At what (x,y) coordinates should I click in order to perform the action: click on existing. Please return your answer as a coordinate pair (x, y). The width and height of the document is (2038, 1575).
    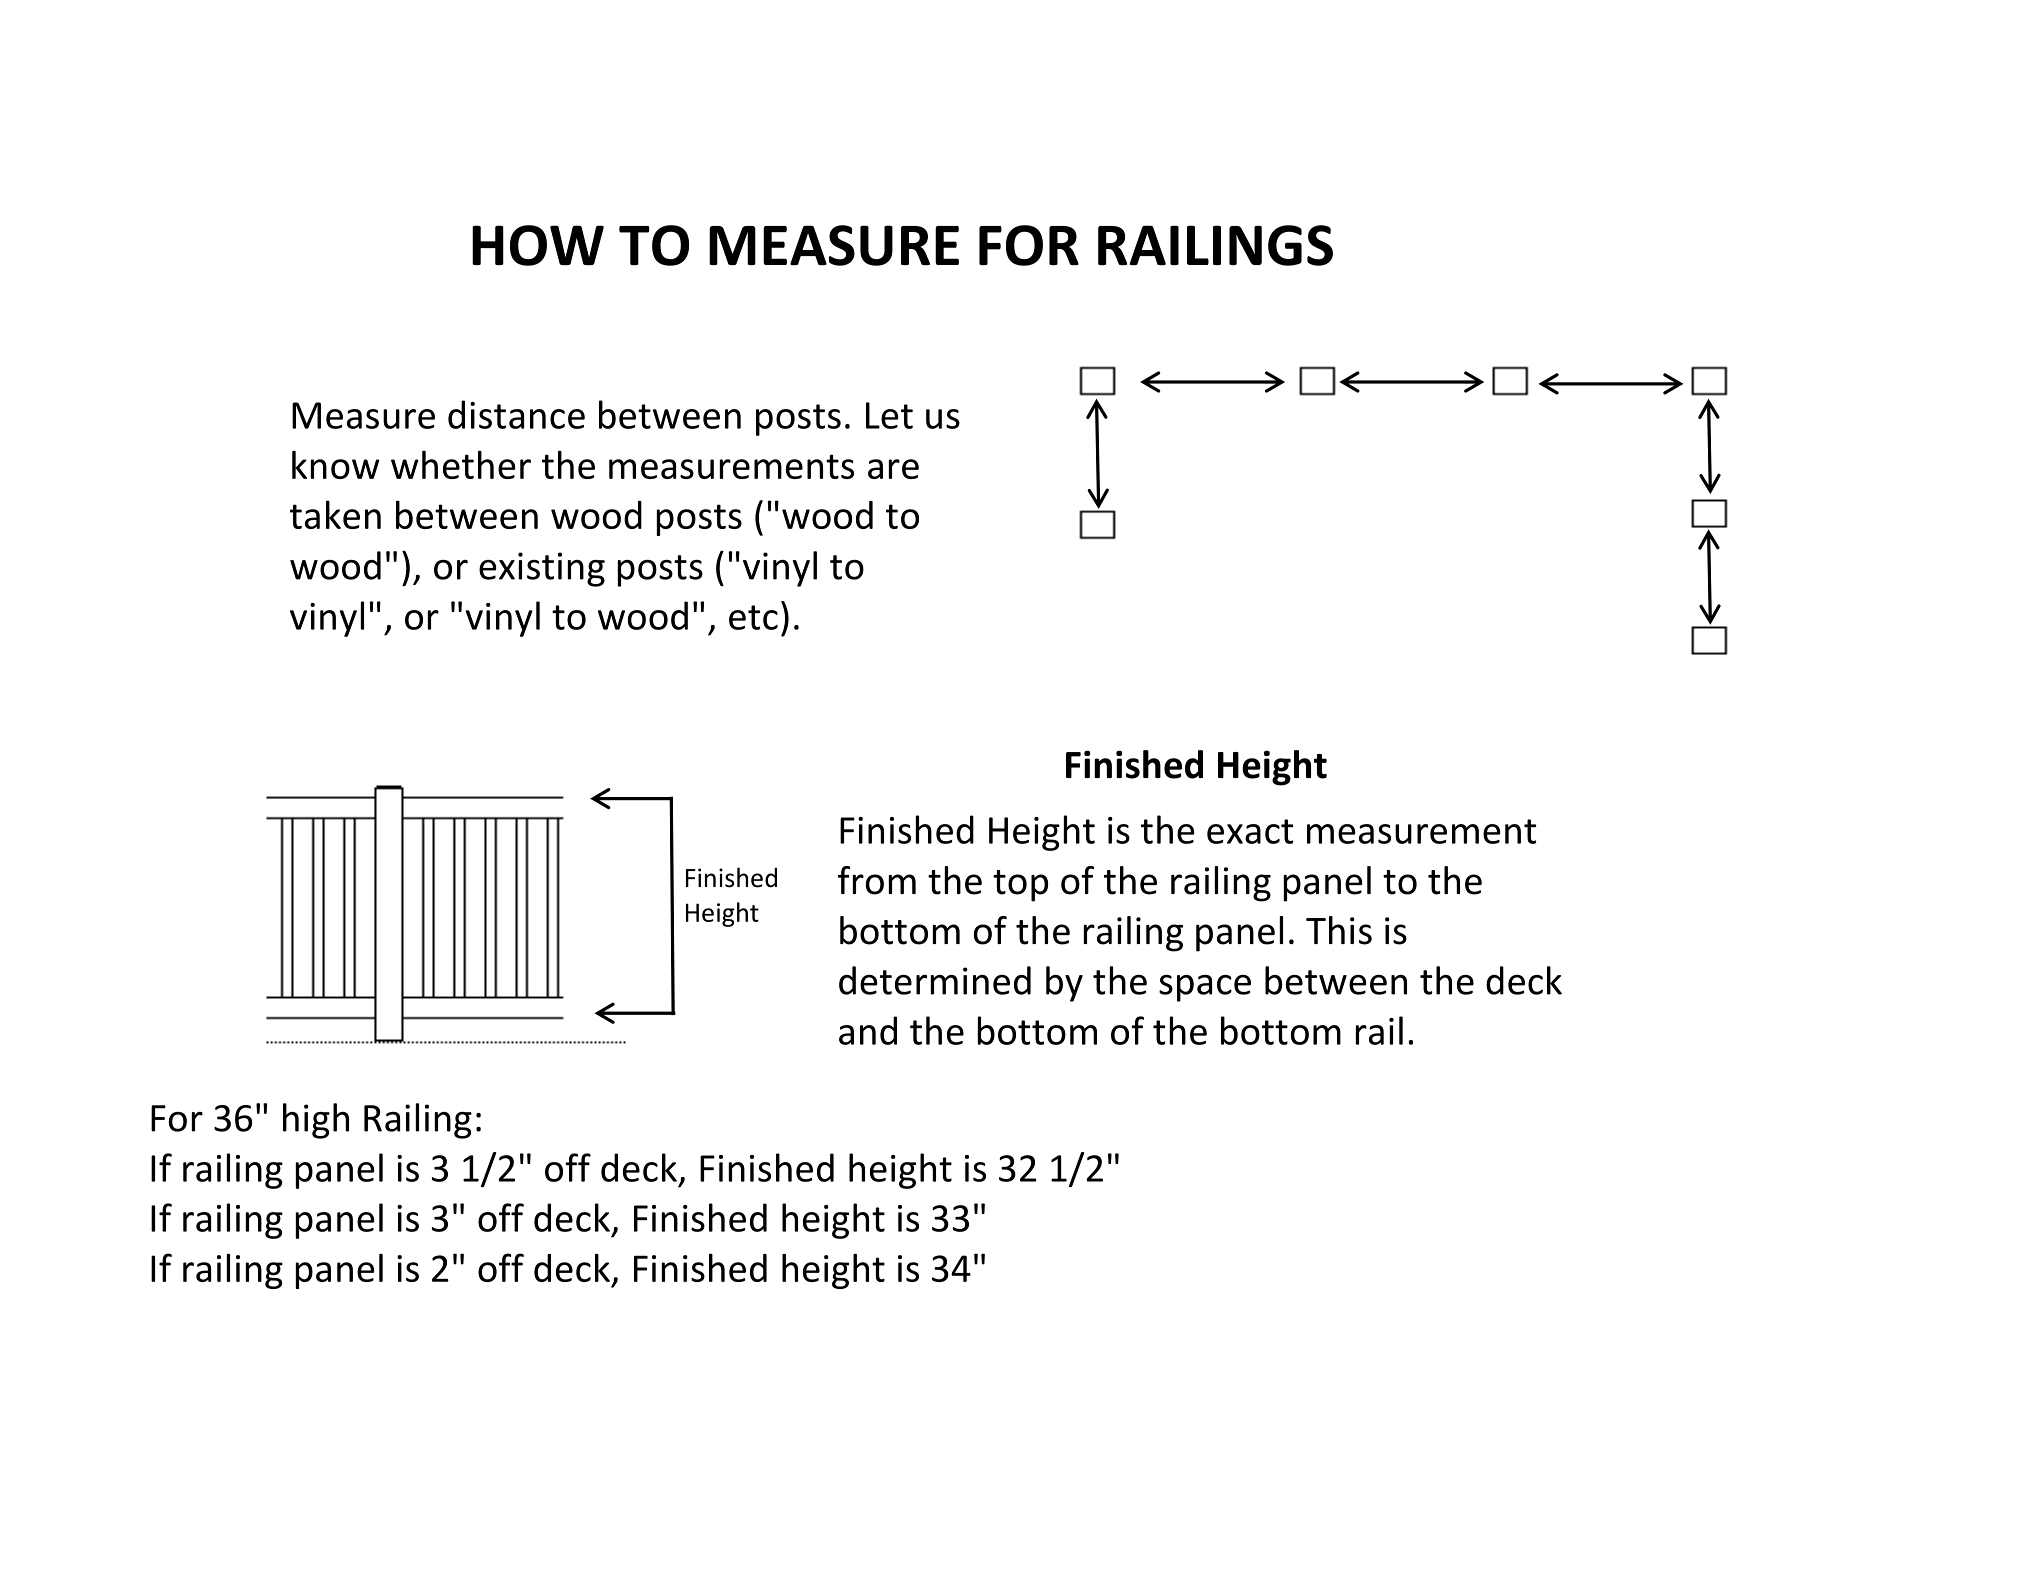
    Looking at the image, I should click on (542, 569).
